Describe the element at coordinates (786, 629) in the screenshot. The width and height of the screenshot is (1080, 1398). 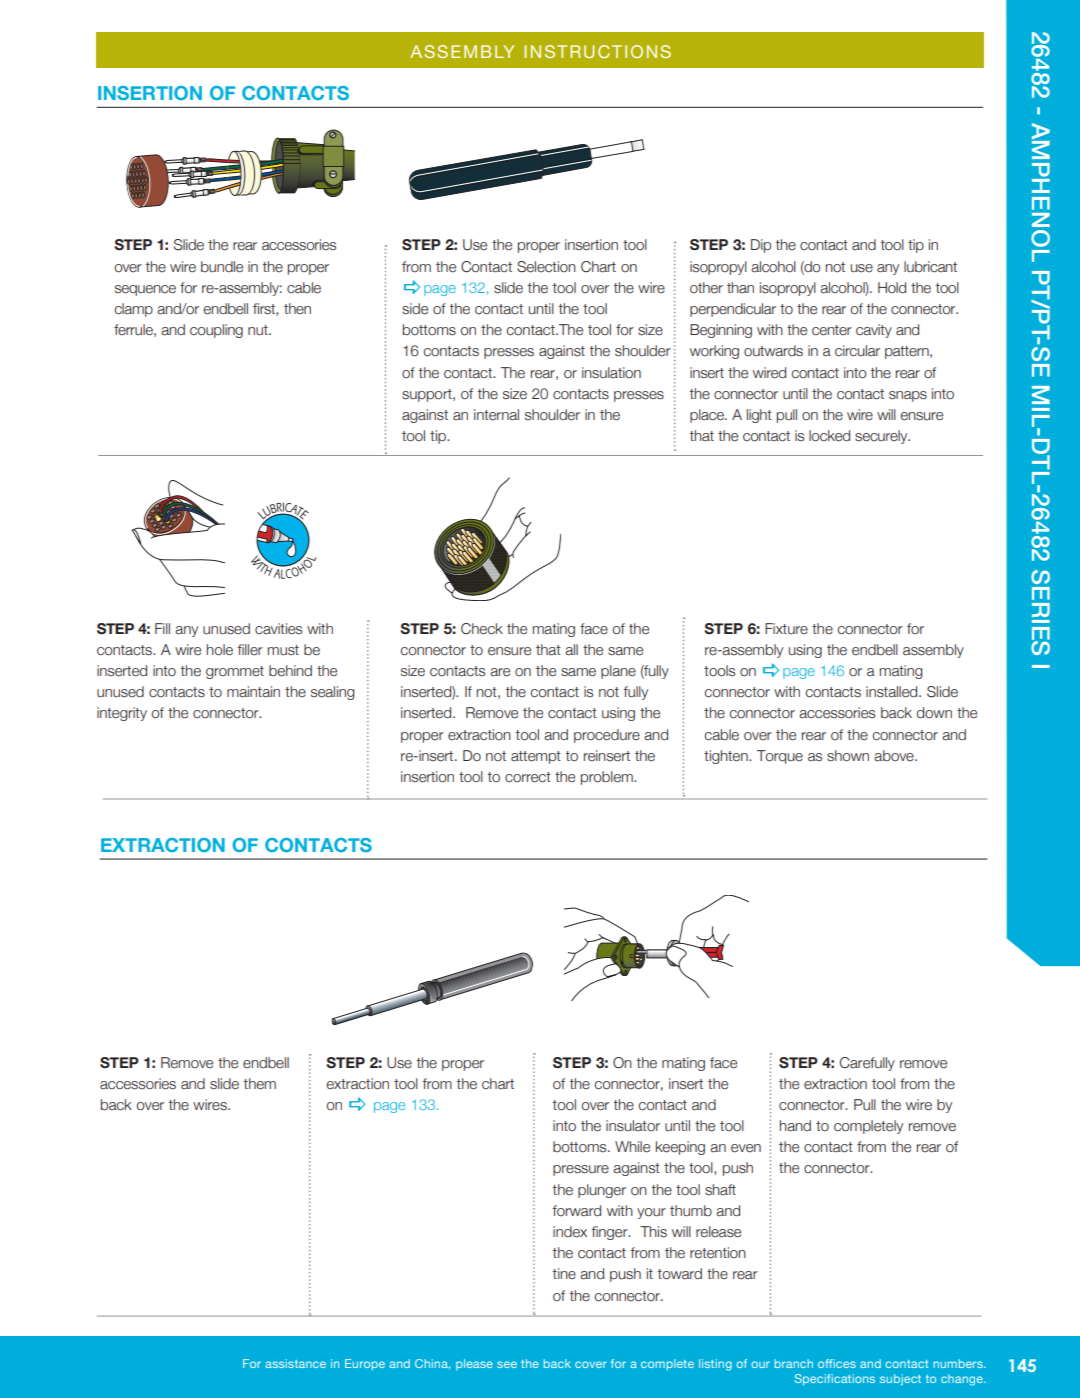
I see `Fixture` at that location.
